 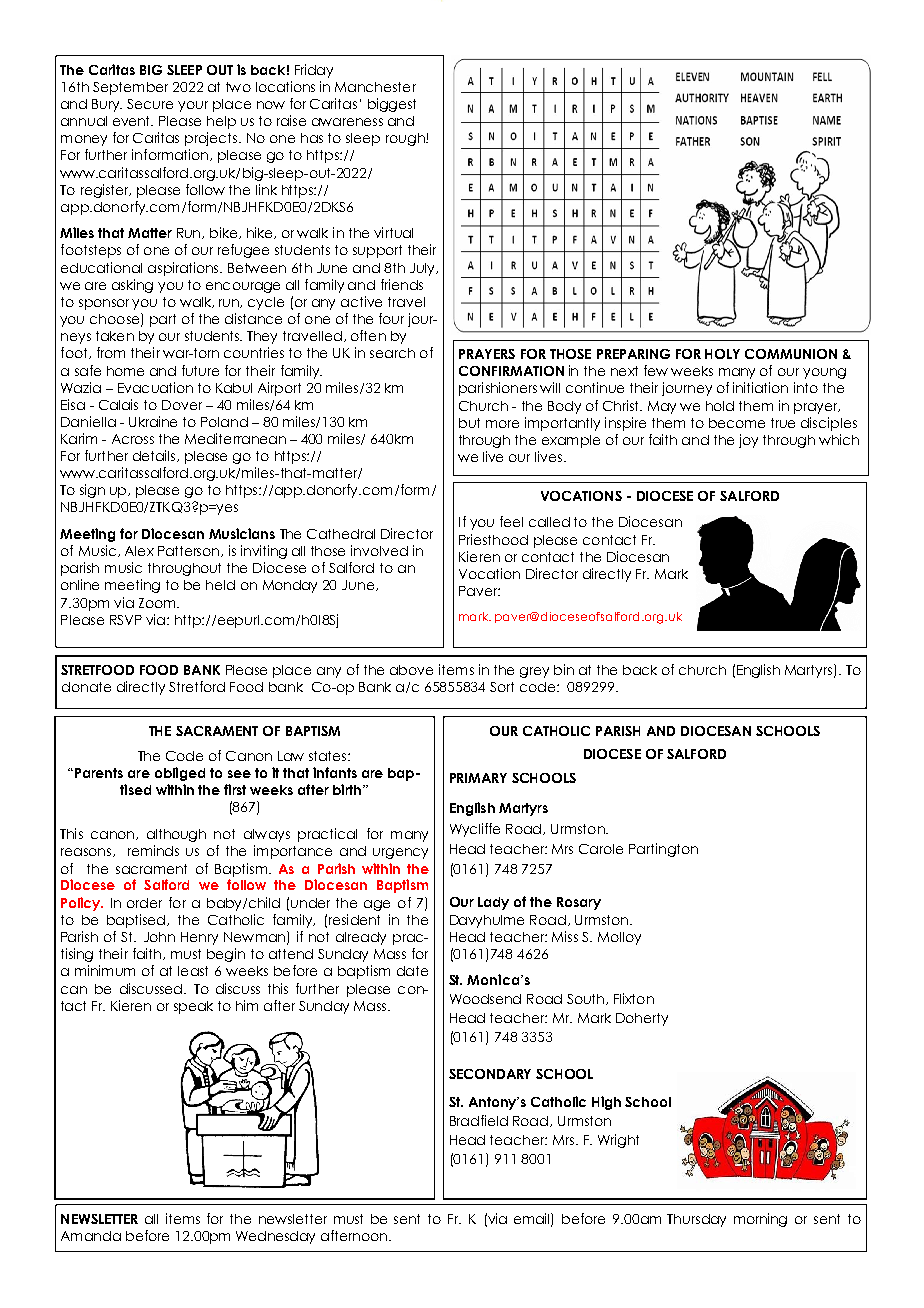 What do you see at coordinates (150, 104) in the screenshot?
I see `Secure` at bounding box center [150, 104].
